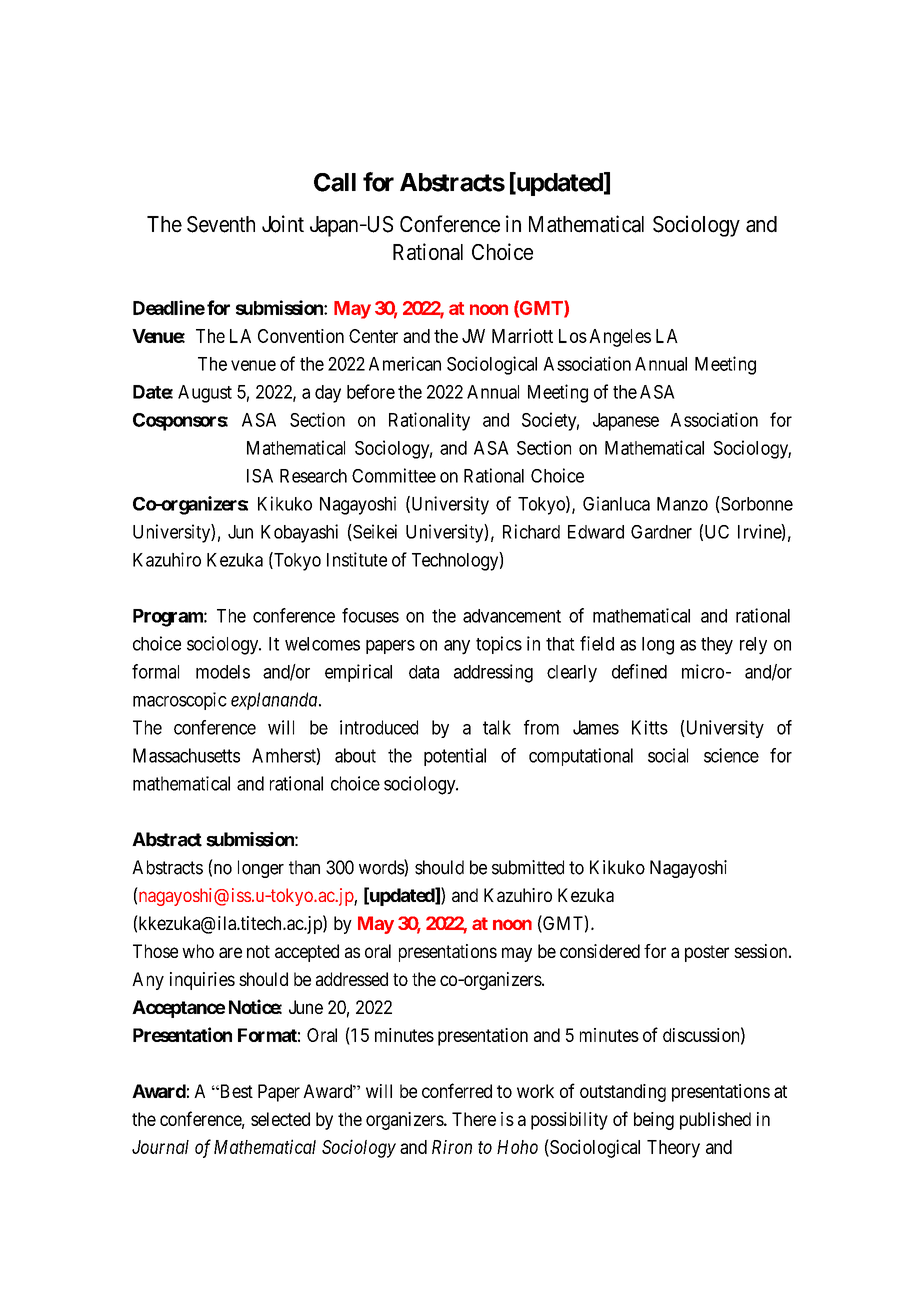  I want to click on There, so click(474, 1119).
